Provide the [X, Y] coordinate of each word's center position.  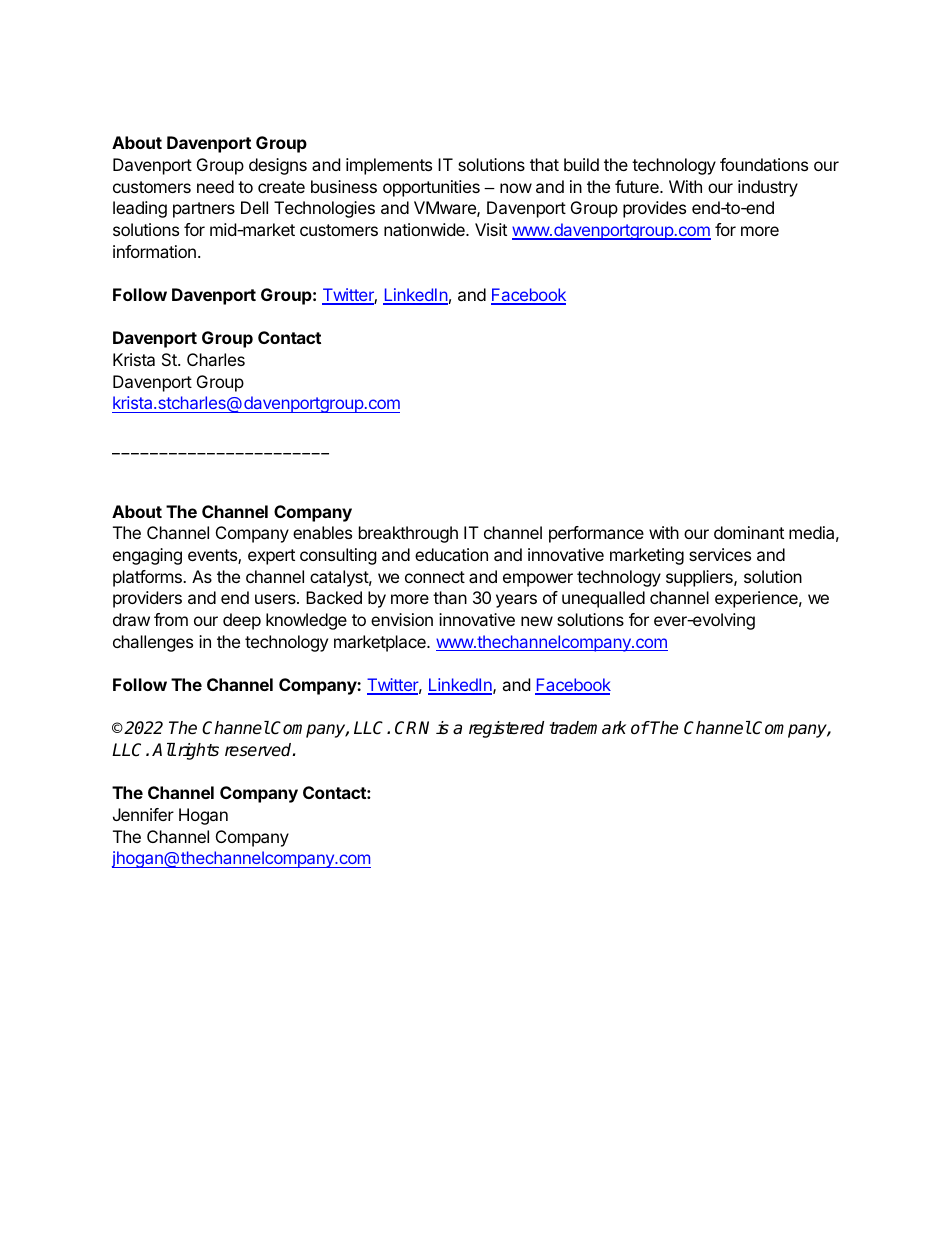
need [215, 186]
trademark [587, 728]
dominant [749, 532]
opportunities [431, 188]
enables [322, 532]
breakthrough [408, 534]
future [638, 186]
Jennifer [143, 814]
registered [506, 729]
